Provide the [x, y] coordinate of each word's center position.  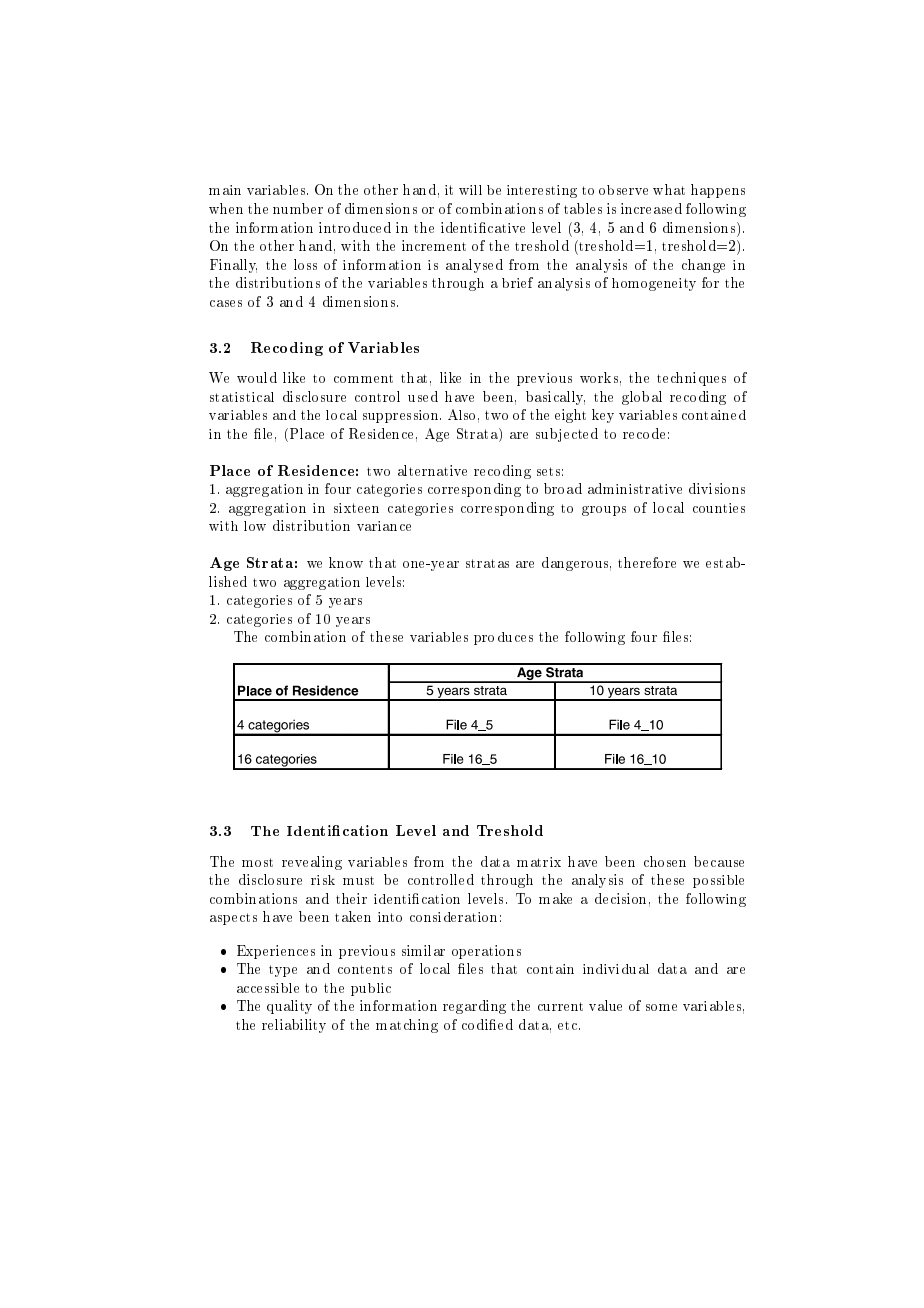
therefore [647, 562]
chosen [665, 861]
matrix [539, 862]
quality [289, 1007]
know [346, 562]
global [642, 398]
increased [651, 208]
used [423, 396]
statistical [242, 397]
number [298, 208]
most [257, 862]
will [470, 190]
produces [503, 638]
